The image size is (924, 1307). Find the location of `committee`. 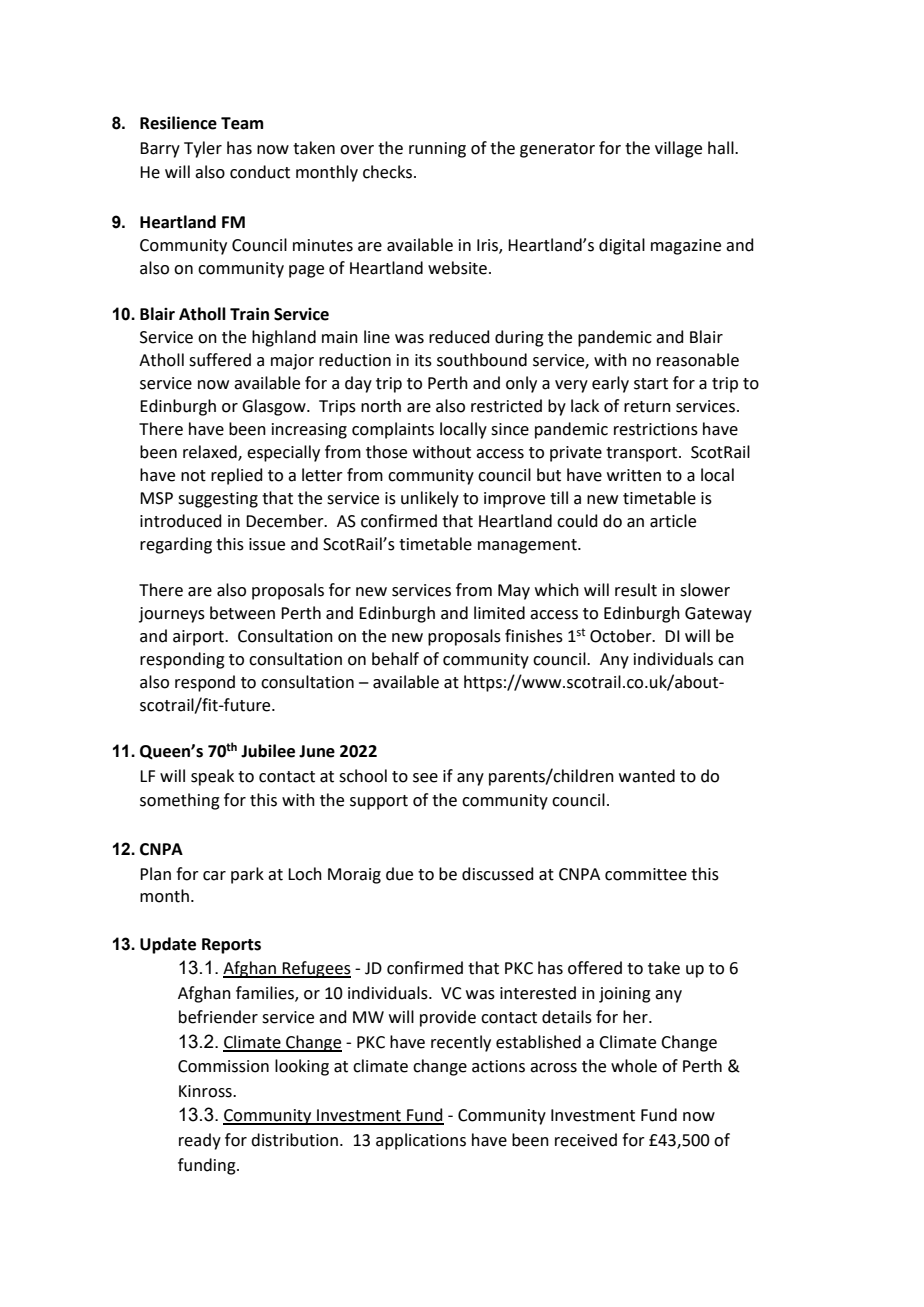

committee is located at coordinates (646, 874).
